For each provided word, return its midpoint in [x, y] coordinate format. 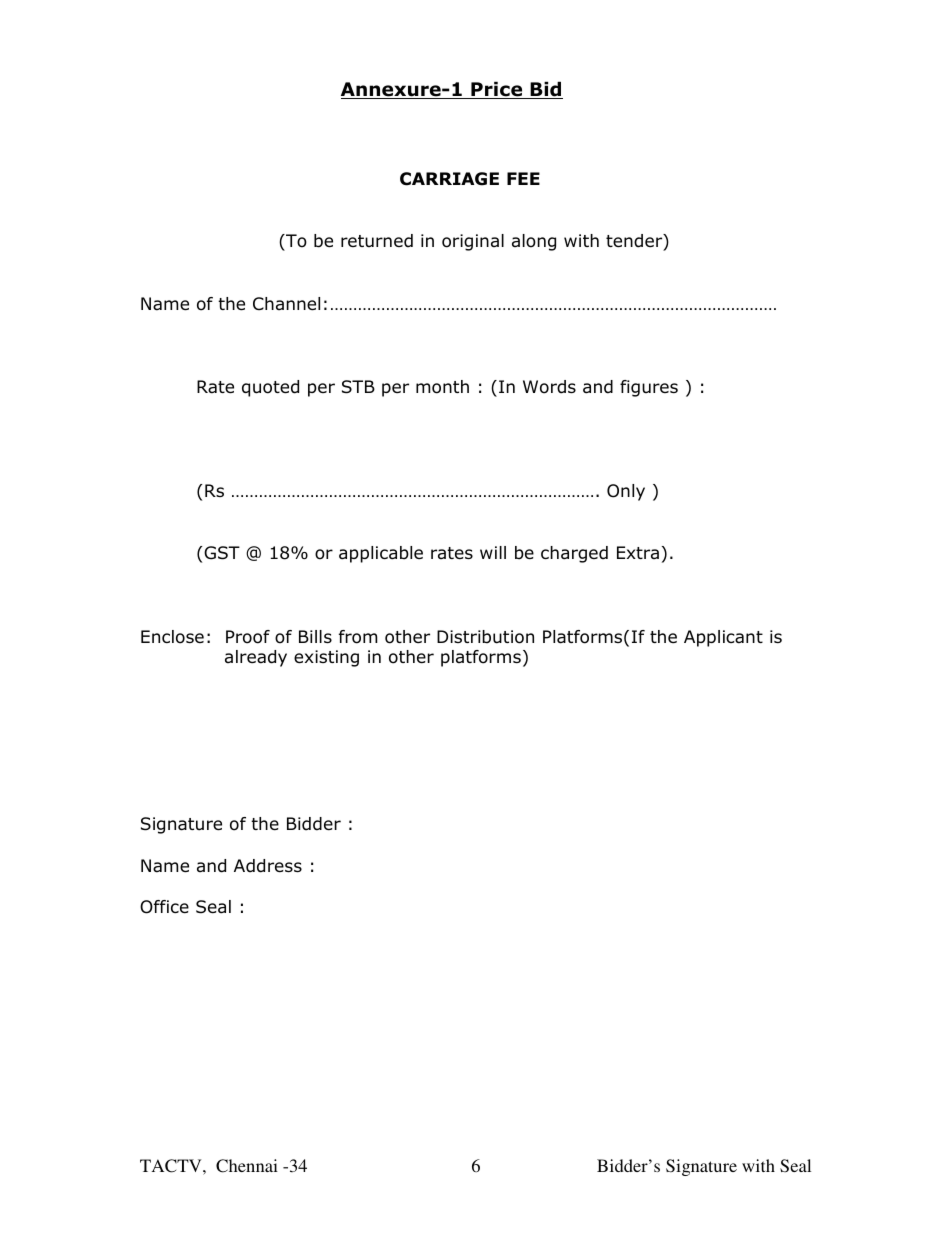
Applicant [723, 638]
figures [649, 388]
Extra [638, 552]
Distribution [485, 637]
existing [326, 658]
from [358, 637]
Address [268, 866]
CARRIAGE [449, 179]
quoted [270, 388]
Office [164, 907]
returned [377, 241]
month [442, 387]
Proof [248, 637]
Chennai [247, 1166]
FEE [523, 178]
